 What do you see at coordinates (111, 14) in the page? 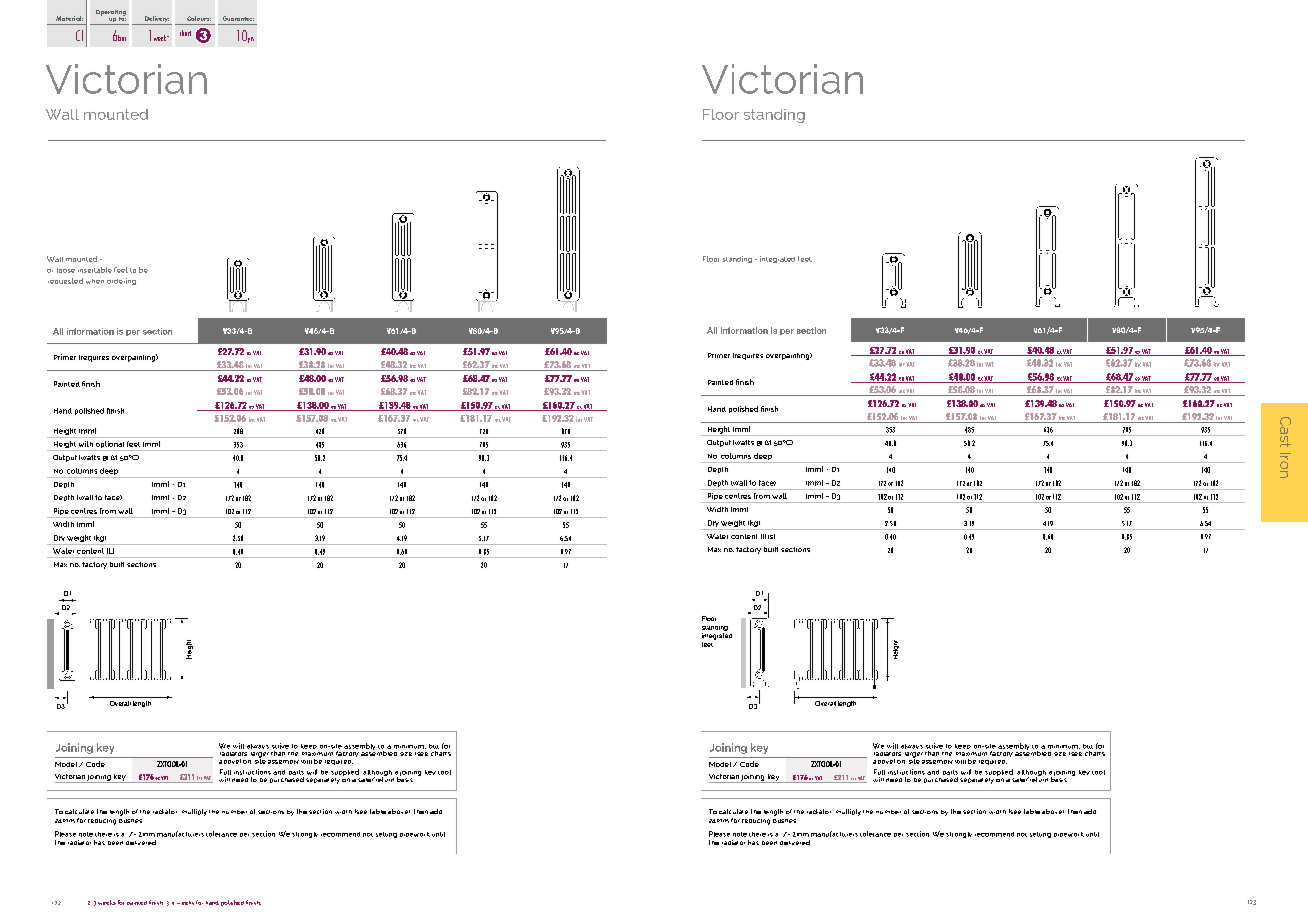
I see `Operating` at bounding box center [111, 14].
